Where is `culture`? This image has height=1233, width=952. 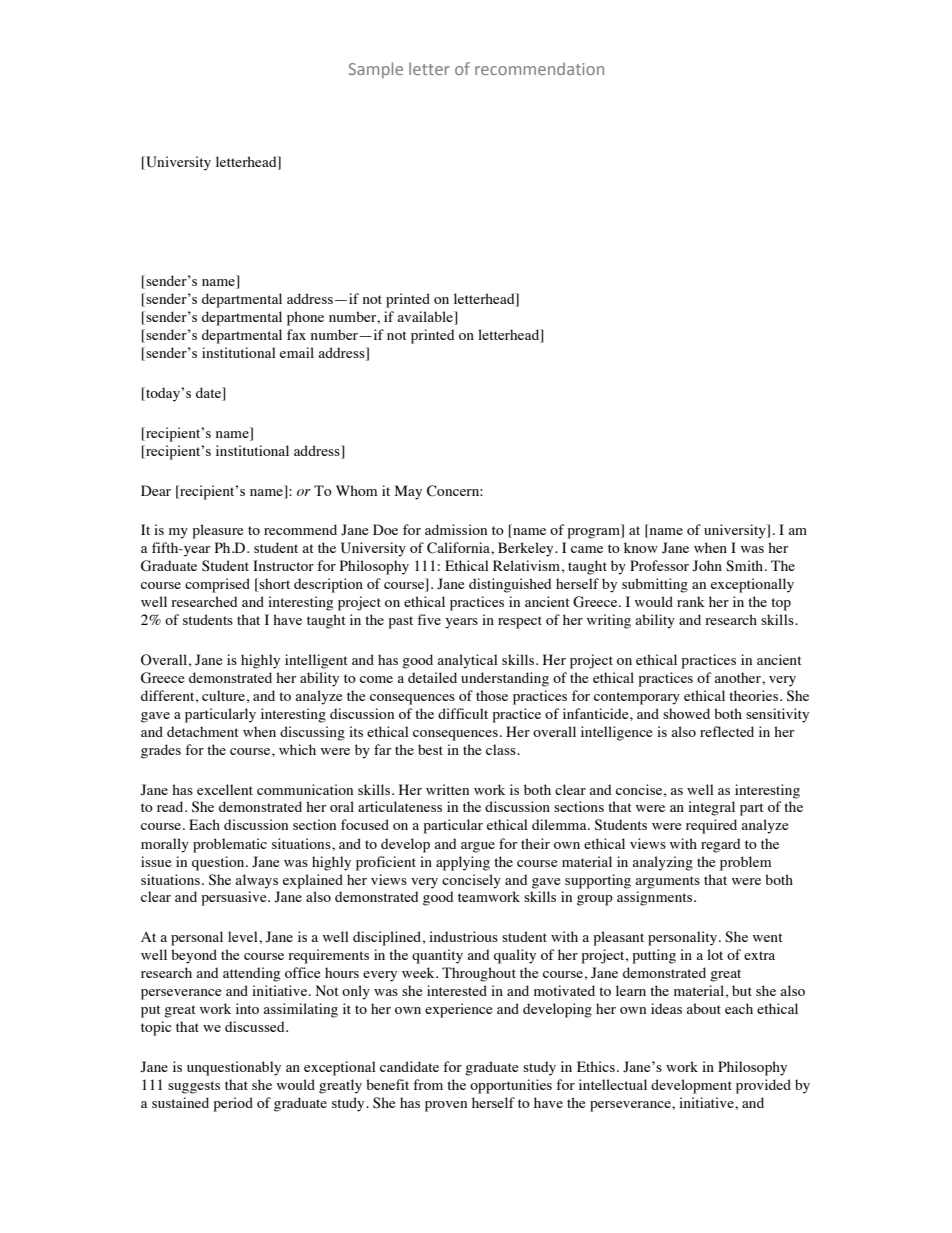
culture is located at coordinates (223, 695).
